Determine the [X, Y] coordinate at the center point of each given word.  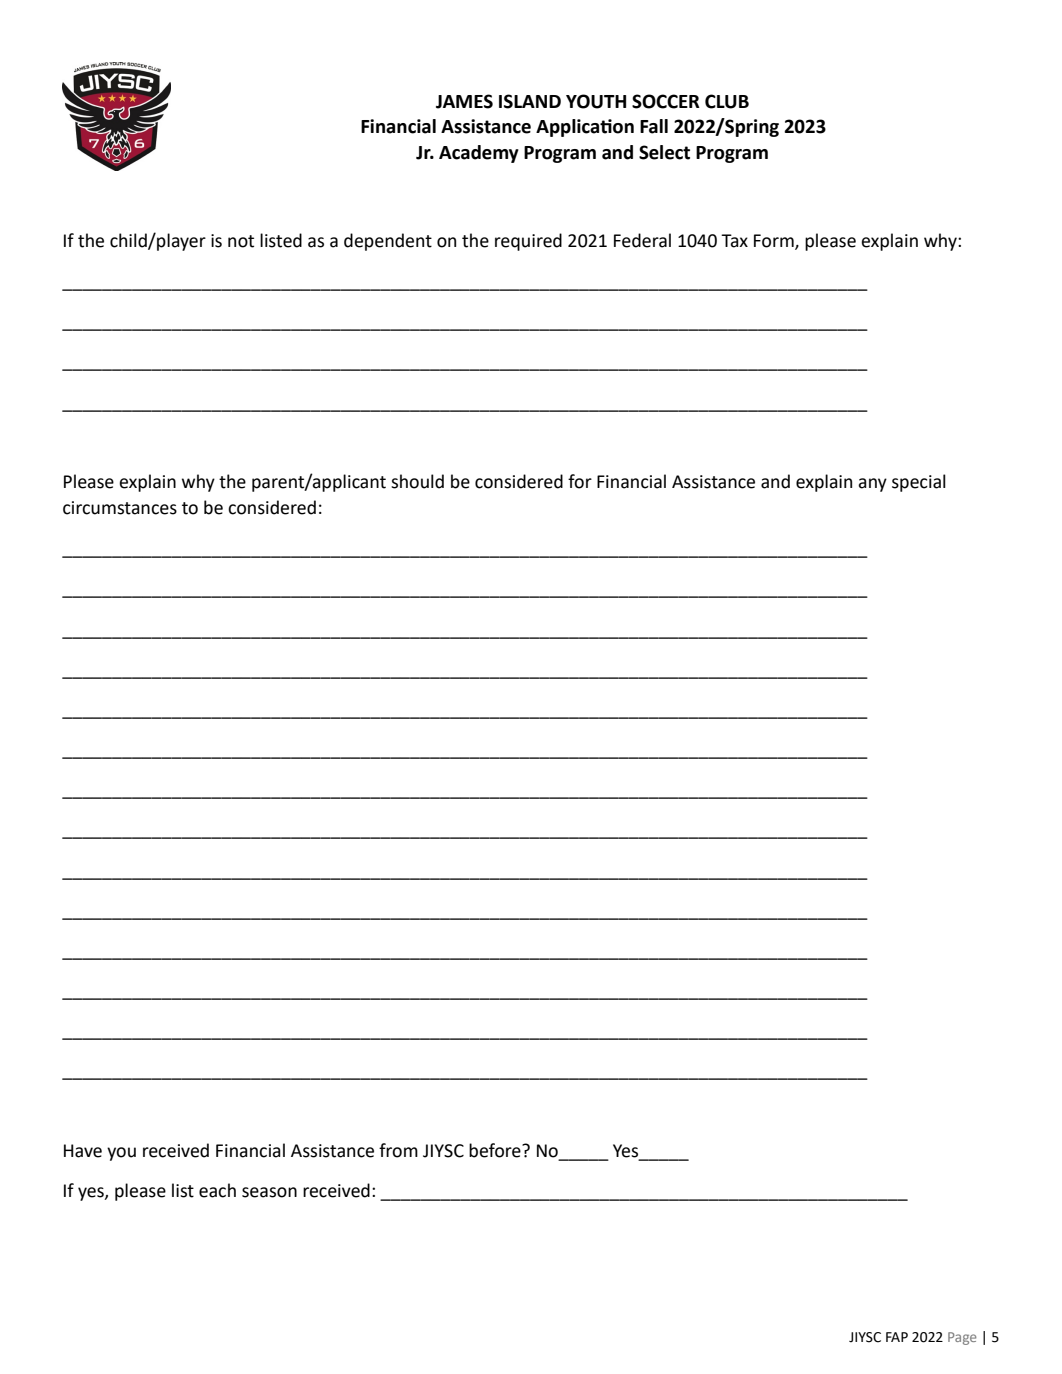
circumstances [120, 508]
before [496, 1150]
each [217, 1190]
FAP [897, 1337]
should [417, 481]
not [241, 241]
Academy [479, 154]
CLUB [727, 101]
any [872, 485]
